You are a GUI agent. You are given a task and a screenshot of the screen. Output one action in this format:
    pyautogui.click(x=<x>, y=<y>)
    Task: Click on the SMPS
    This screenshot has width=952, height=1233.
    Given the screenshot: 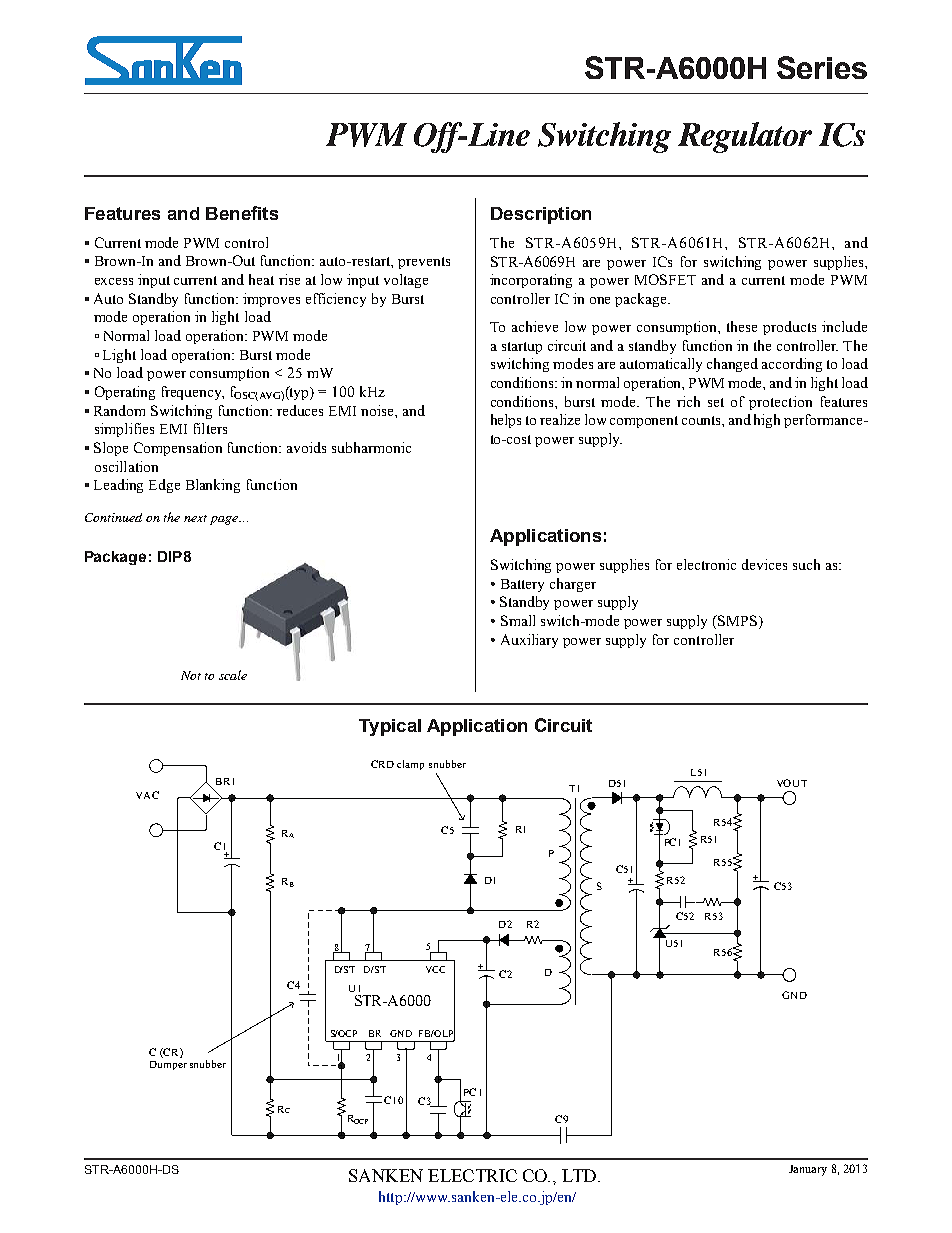 What is the action you would take?
    pyautogui.click(x=736, y=620)
